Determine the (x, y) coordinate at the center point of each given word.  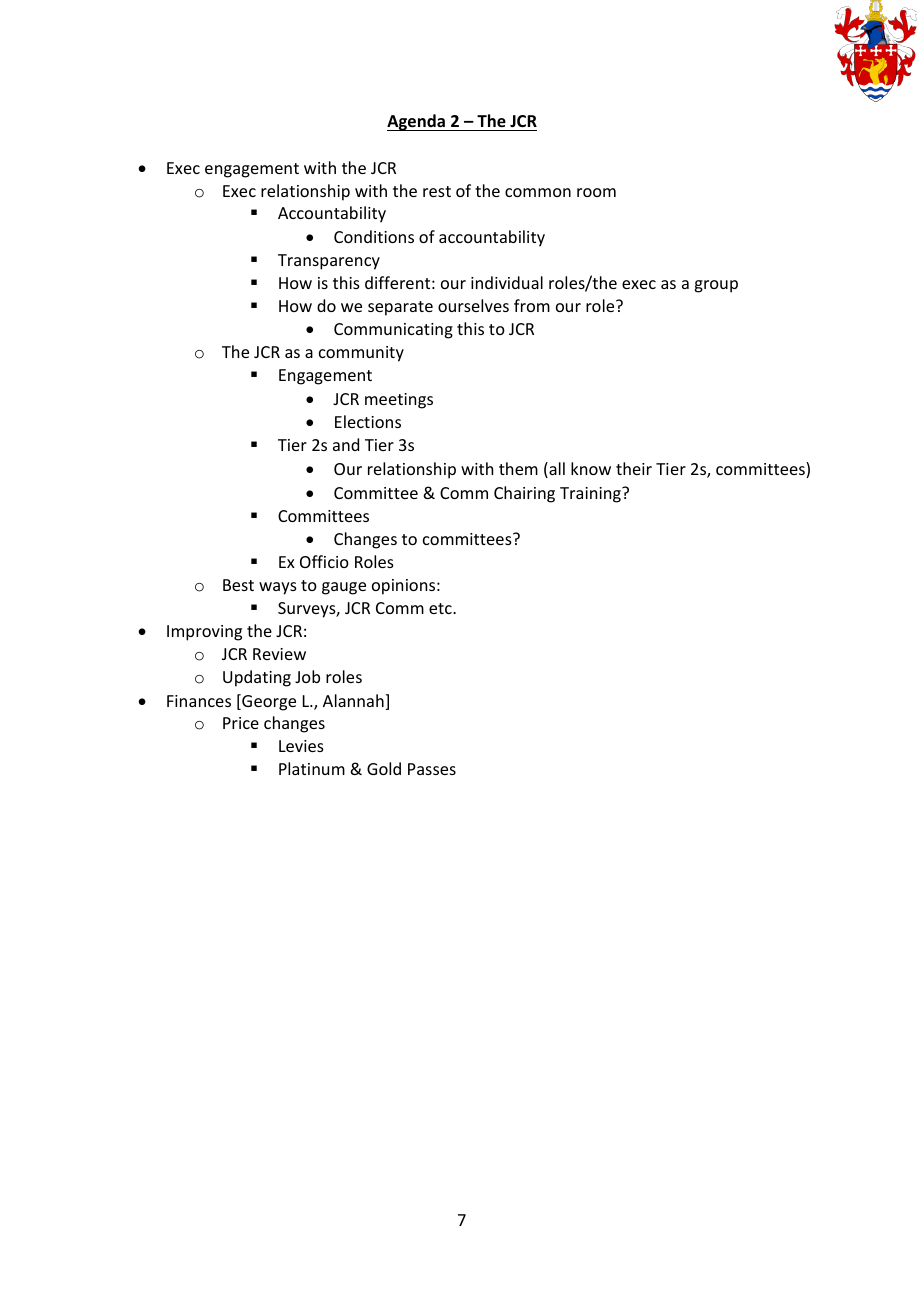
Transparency (329, 262)
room (596, 192)
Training (591, 495)
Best (238, 585)
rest (437, 191)
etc (441, 608)
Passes (432, 769)
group (716, 286)
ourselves (473, 305)
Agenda (417, 122)
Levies (301, 746)
